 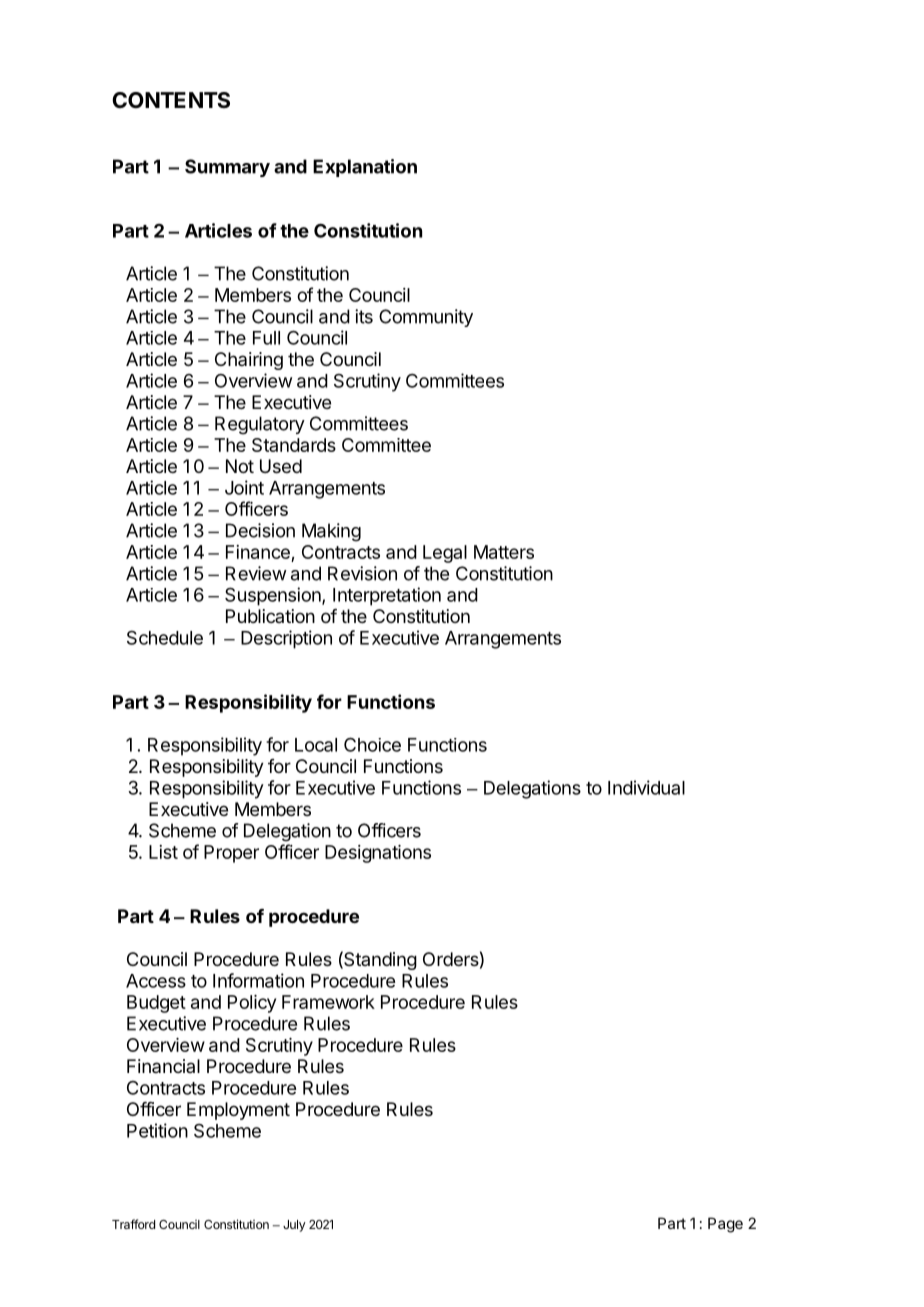 What do you see at coordinates (165, 637) in the screenshot?
I see `Schedule` at bounding box center [165, 637].
